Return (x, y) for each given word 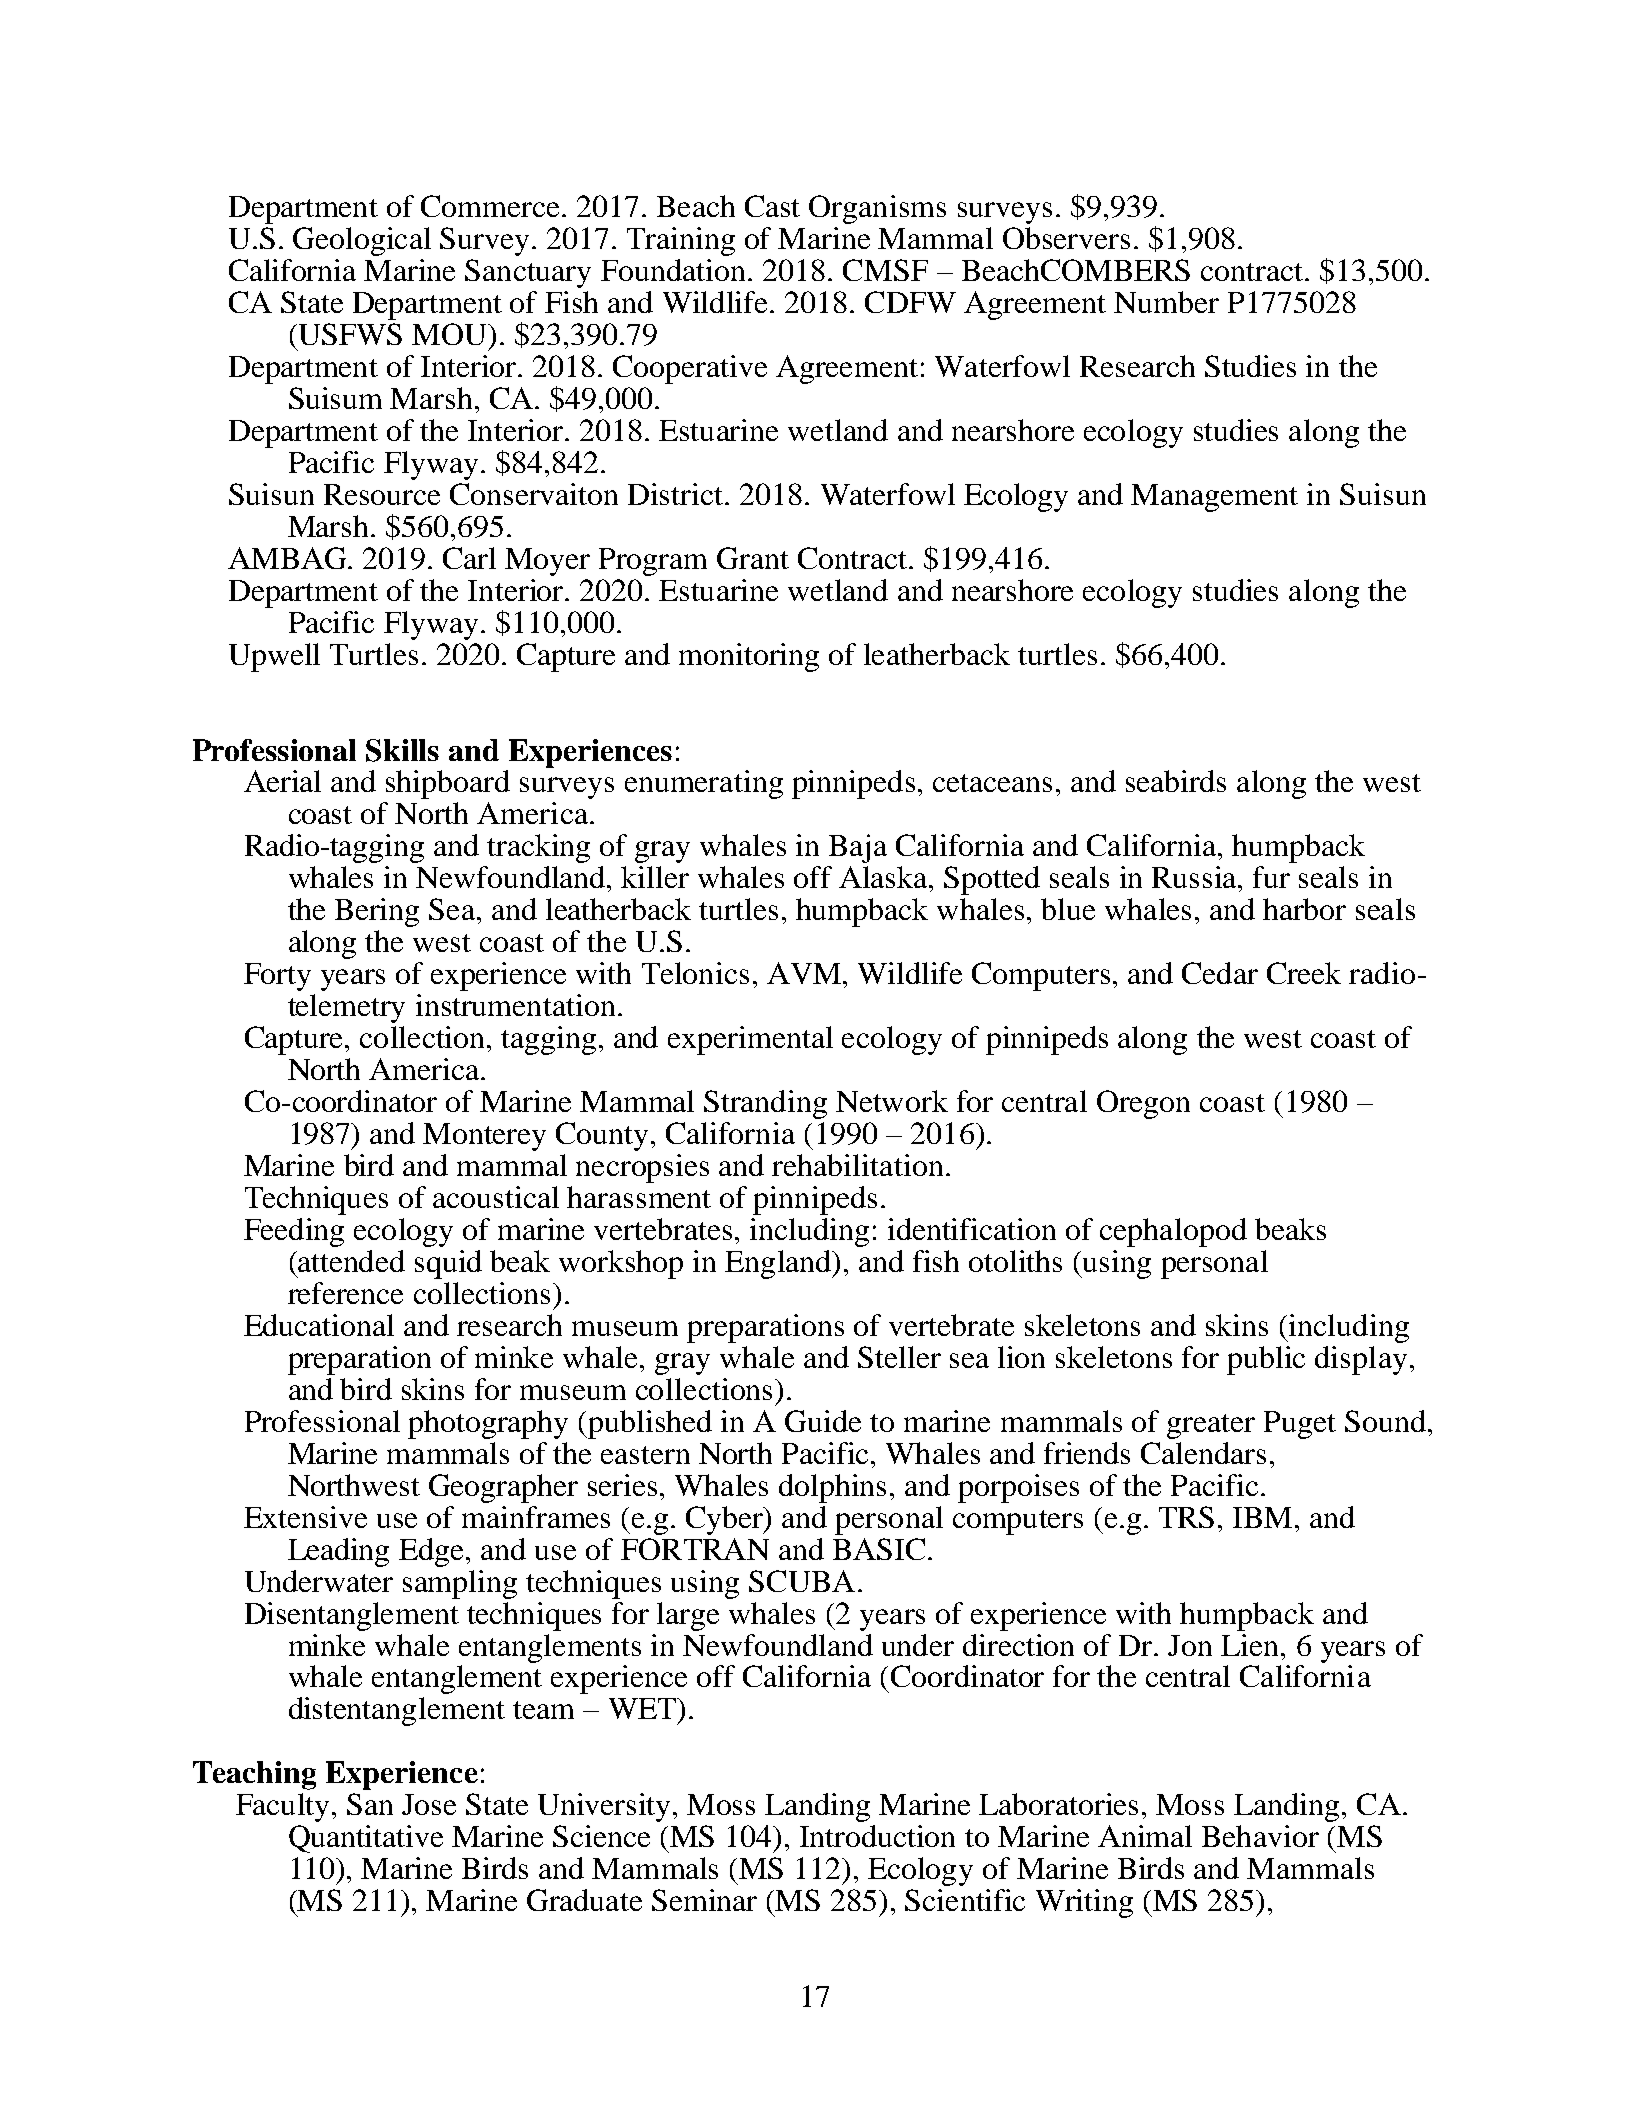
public (1266, 1360)
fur (1271, 877)
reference (345, 1293)
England (780, 1264)
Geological (362, 241)
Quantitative (366, 1839)
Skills (402, 750)
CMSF (885, 270)
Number (1166, 302)
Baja (858, 848)
